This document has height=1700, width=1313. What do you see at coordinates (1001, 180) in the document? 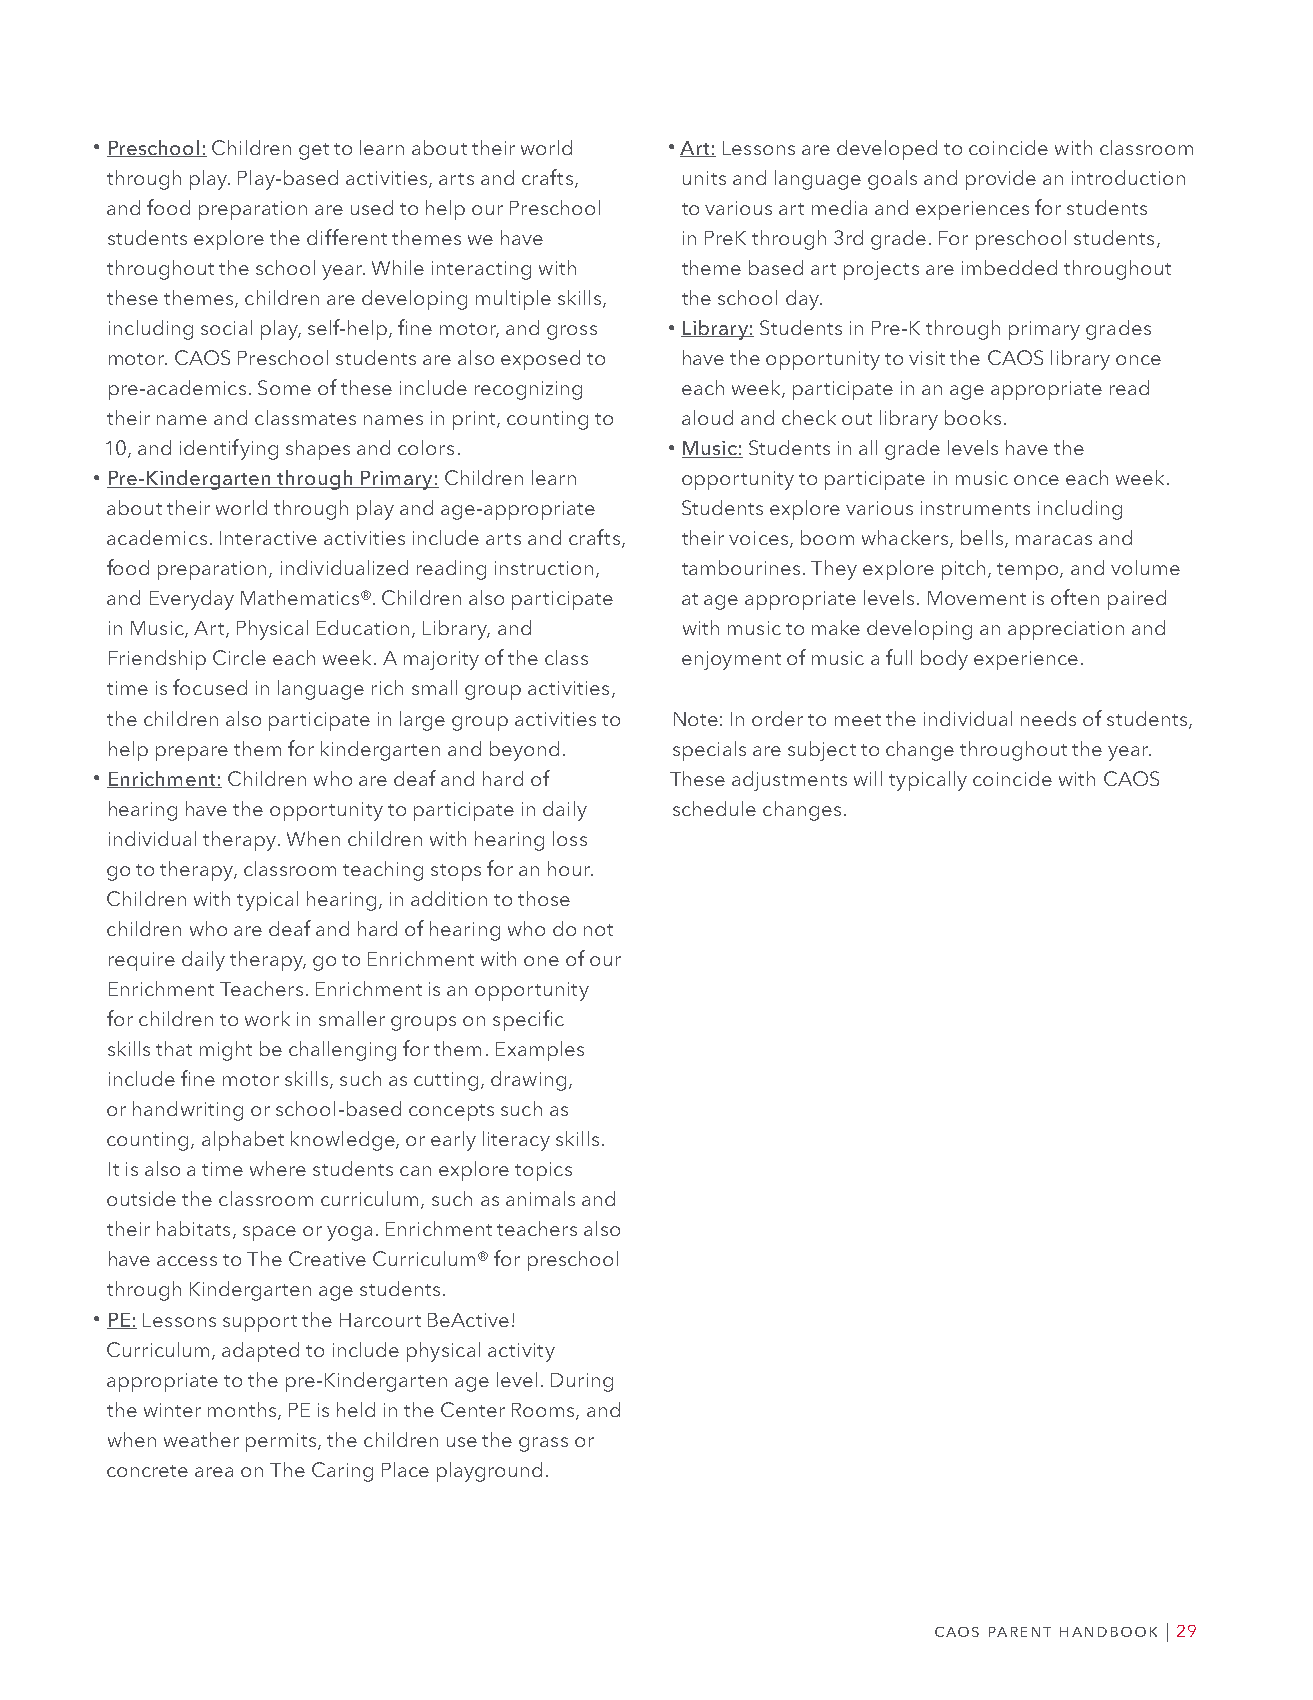
I see `provide` at bounding box center [1001, 180].
